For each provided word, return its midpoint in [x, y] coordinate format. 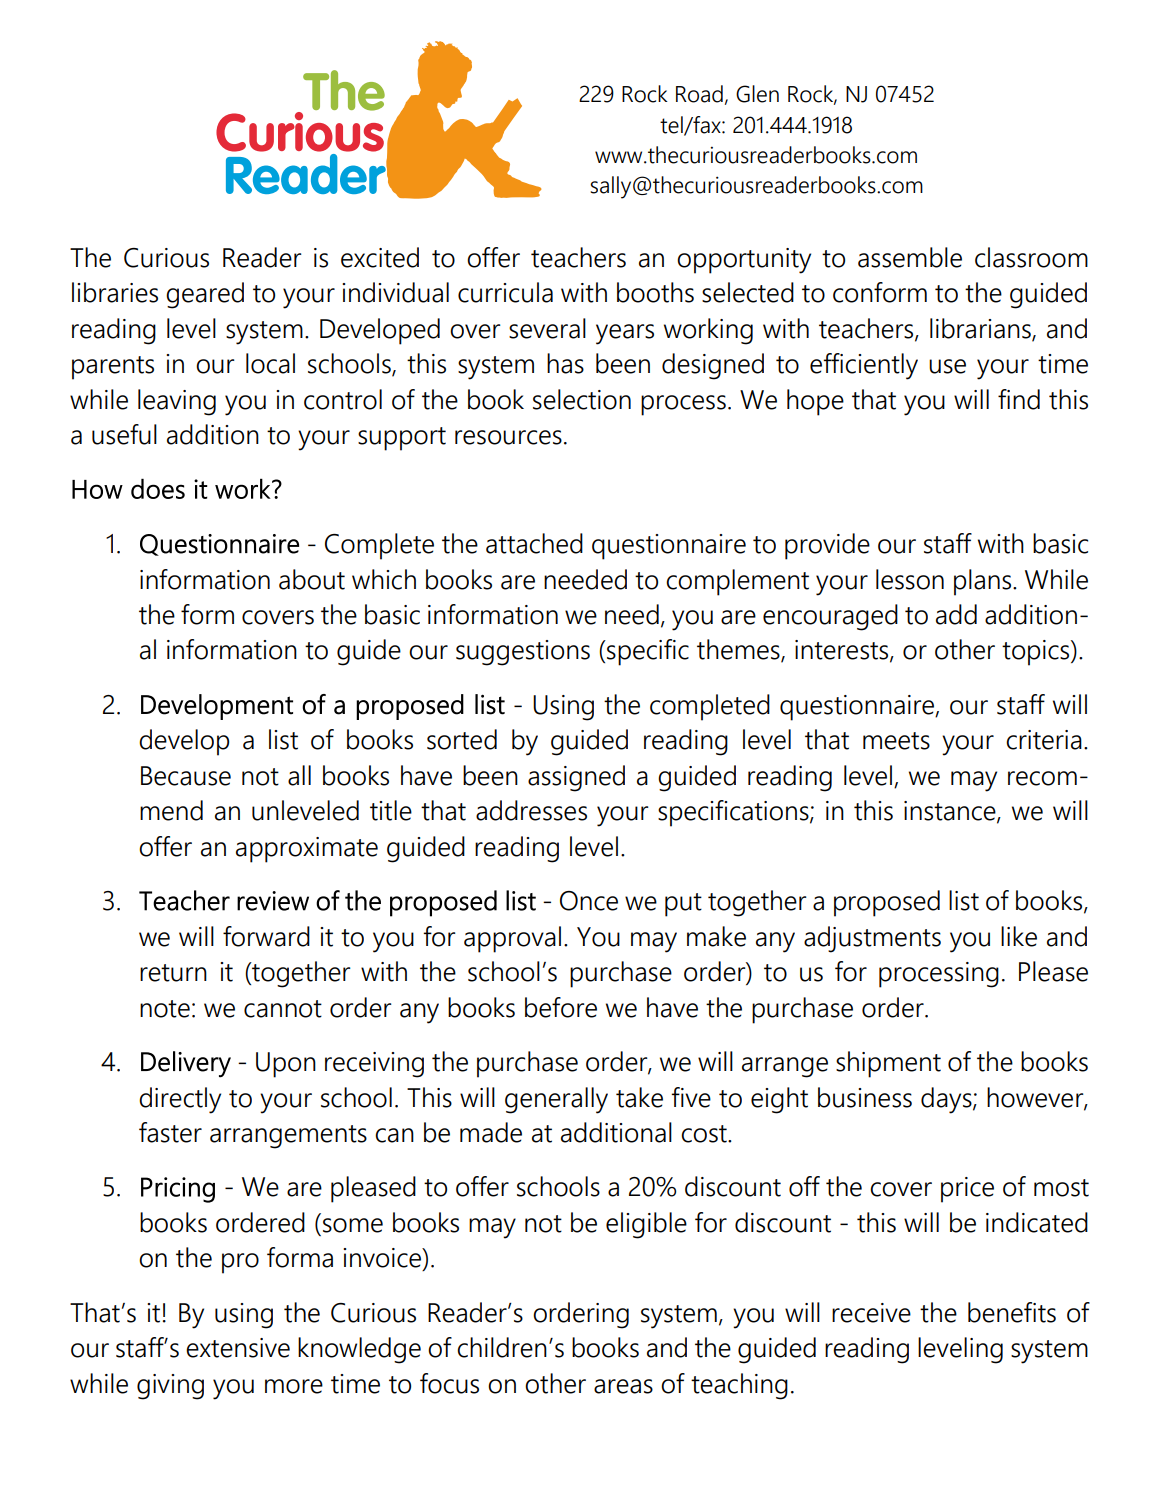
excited [380, 257]
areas [623, 1386]
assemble [910, 257]
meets [896, 741]
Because [186, 776]
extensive [238, 1348]
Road [699, 94]
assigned [576, 778]
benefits [1012, 1312]
